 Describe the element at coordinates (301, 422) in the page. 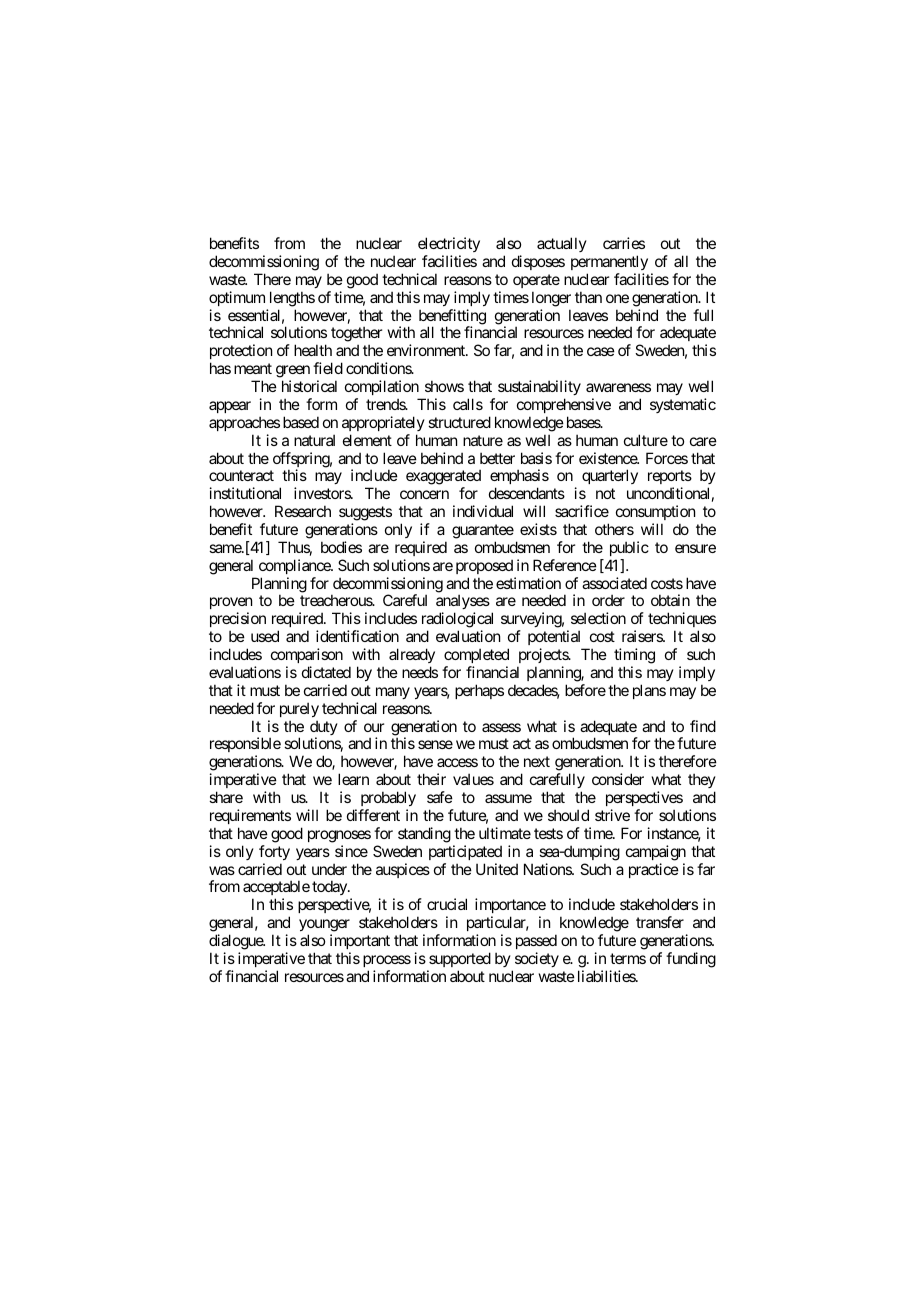

I see `based` at that location.
